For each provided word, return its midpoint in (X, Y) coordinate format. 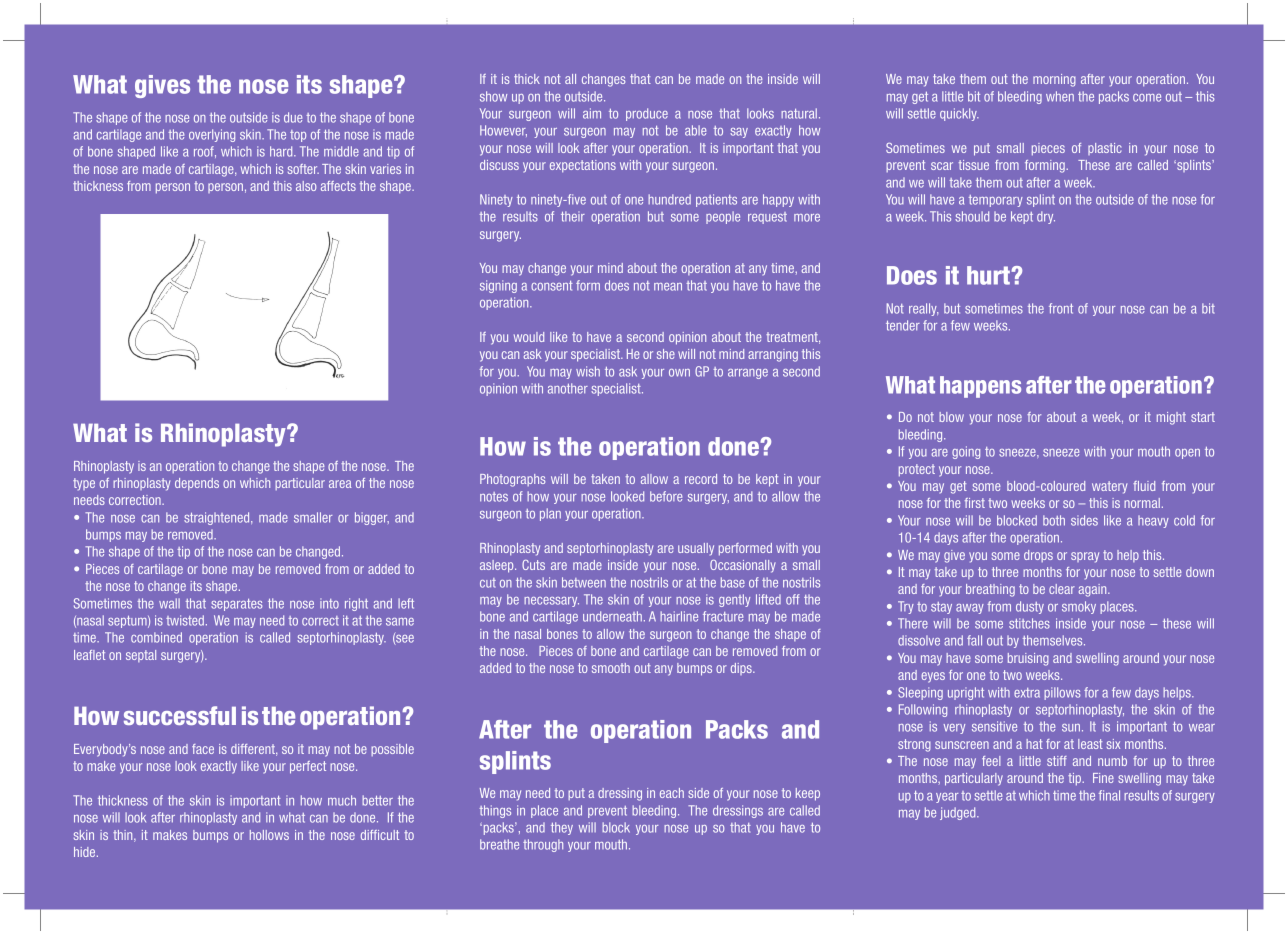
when (1060, 96)
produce (647, 114)
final (1109, 795)
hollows (269, 835)
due (293, 117)
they (562, 828)
